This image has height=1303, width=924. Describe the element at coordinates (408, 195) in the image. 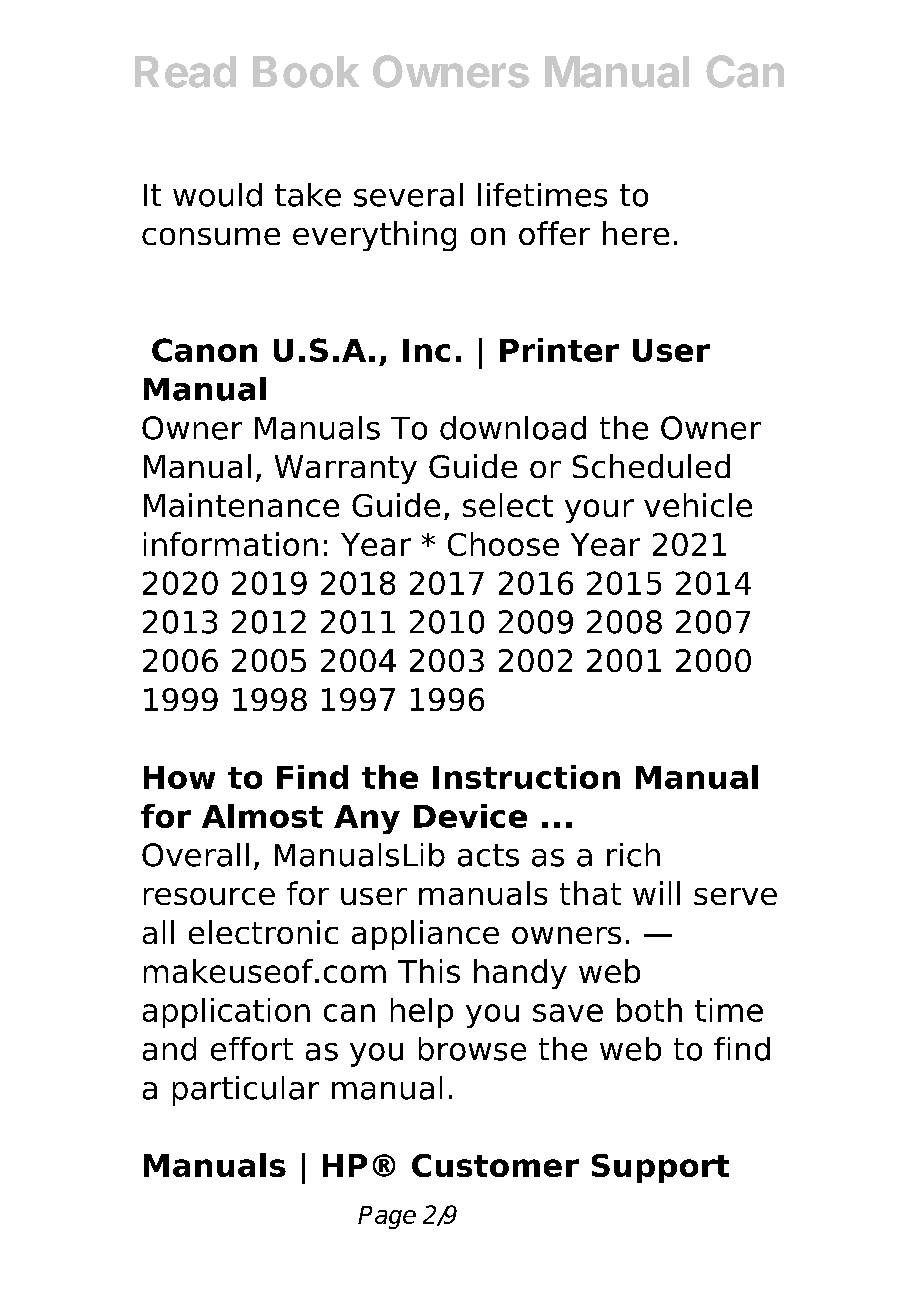

I see `several` at that location.
